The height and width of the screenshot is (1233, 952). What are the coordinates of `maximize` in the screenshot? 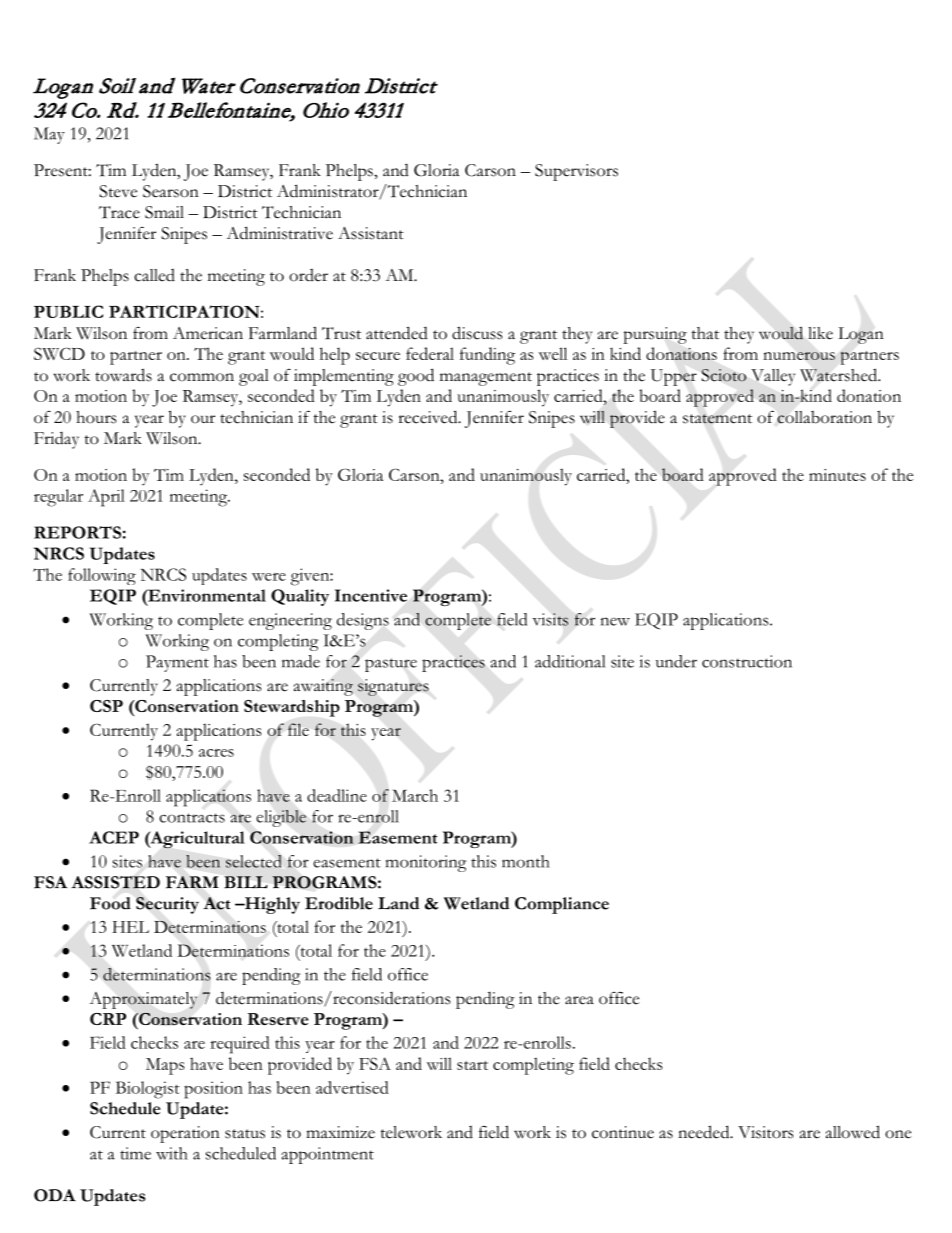 It's located at (340, 1132).
